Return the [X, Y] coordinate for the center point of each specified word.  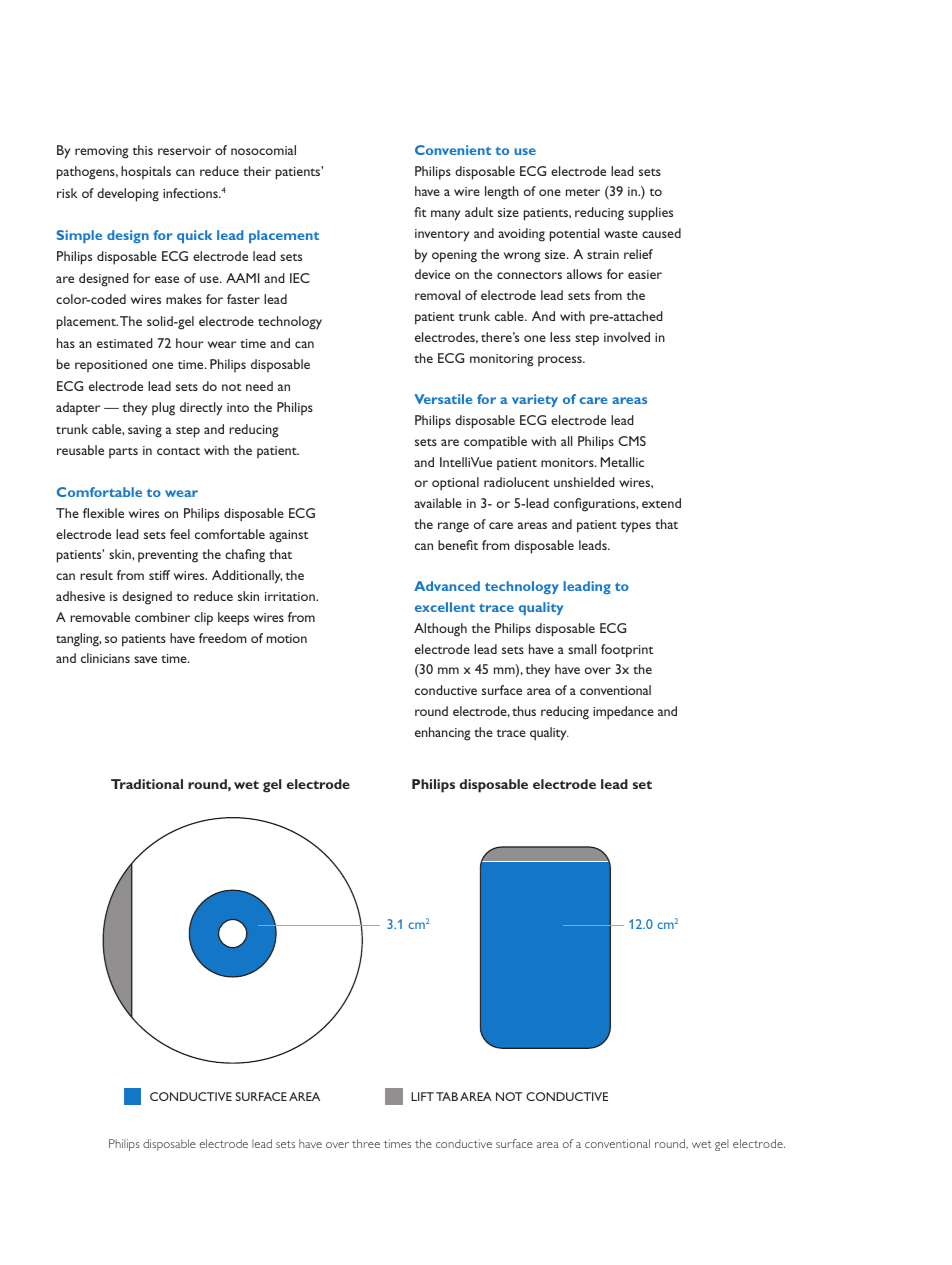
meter [583, 192]
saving [145, 431]
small [582, 649]
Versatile [443, 399]
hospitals [146, 172]
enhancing [442, 734]
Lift [422, 1096]
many [445, 215]
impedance [623, 713]
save [145, 659]
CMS [632, 441]
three [366, 1143]
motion [287, 638]
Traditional [147, 784]
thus [524, 711]
